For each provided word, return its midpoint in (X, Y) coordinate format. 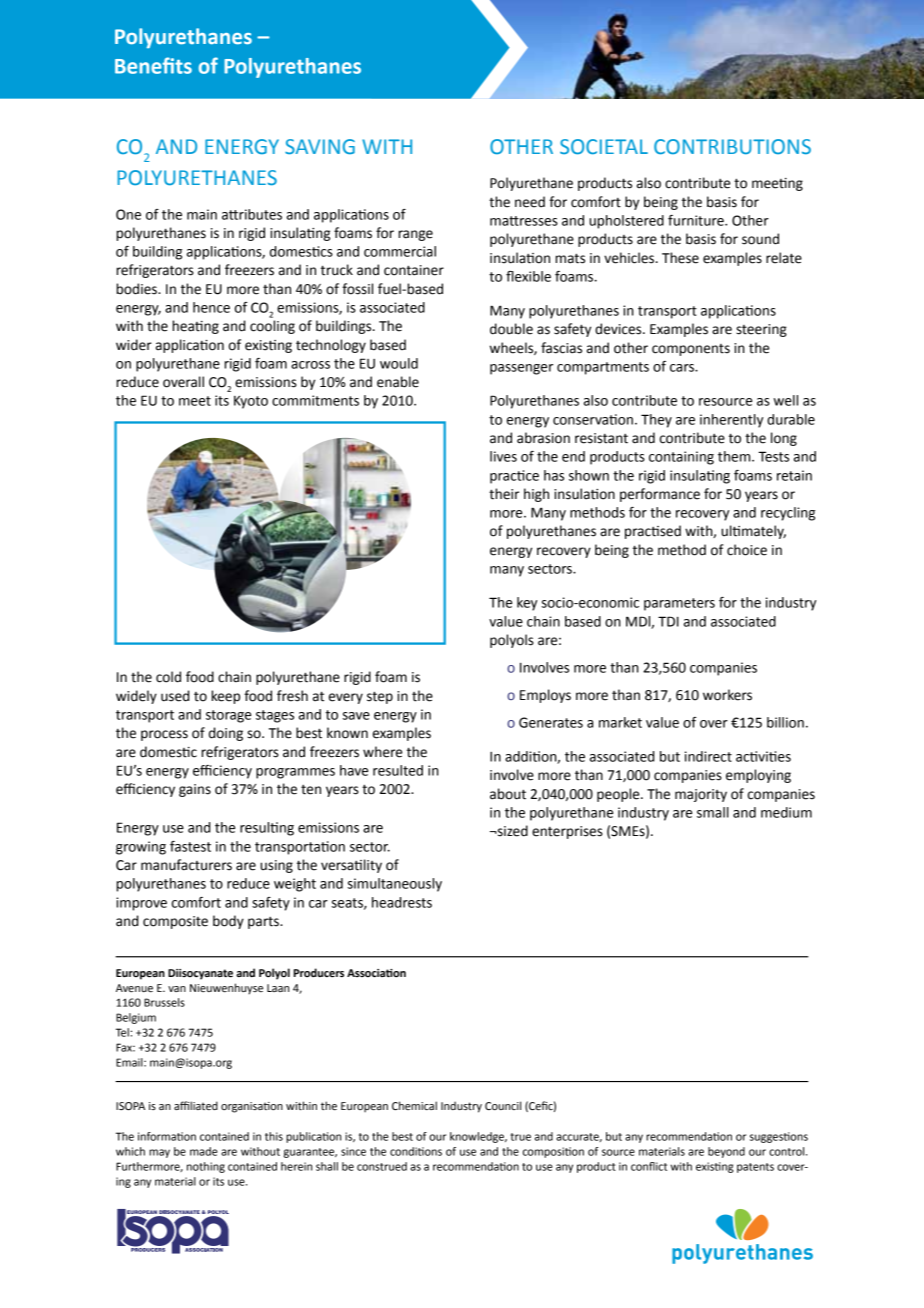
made (204, 1151)
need (530, 202)
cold (168, 677)
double (511, 329)
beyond (726, 1152)
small (713, 812)
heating (195, 327)
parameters (679, 604)
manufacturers (186, 865)
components (691, 350)
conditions (416, 1151)
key (527, 604)
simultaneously (394, 885)
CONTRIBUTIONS (732, 146)
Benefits (153, 65)
